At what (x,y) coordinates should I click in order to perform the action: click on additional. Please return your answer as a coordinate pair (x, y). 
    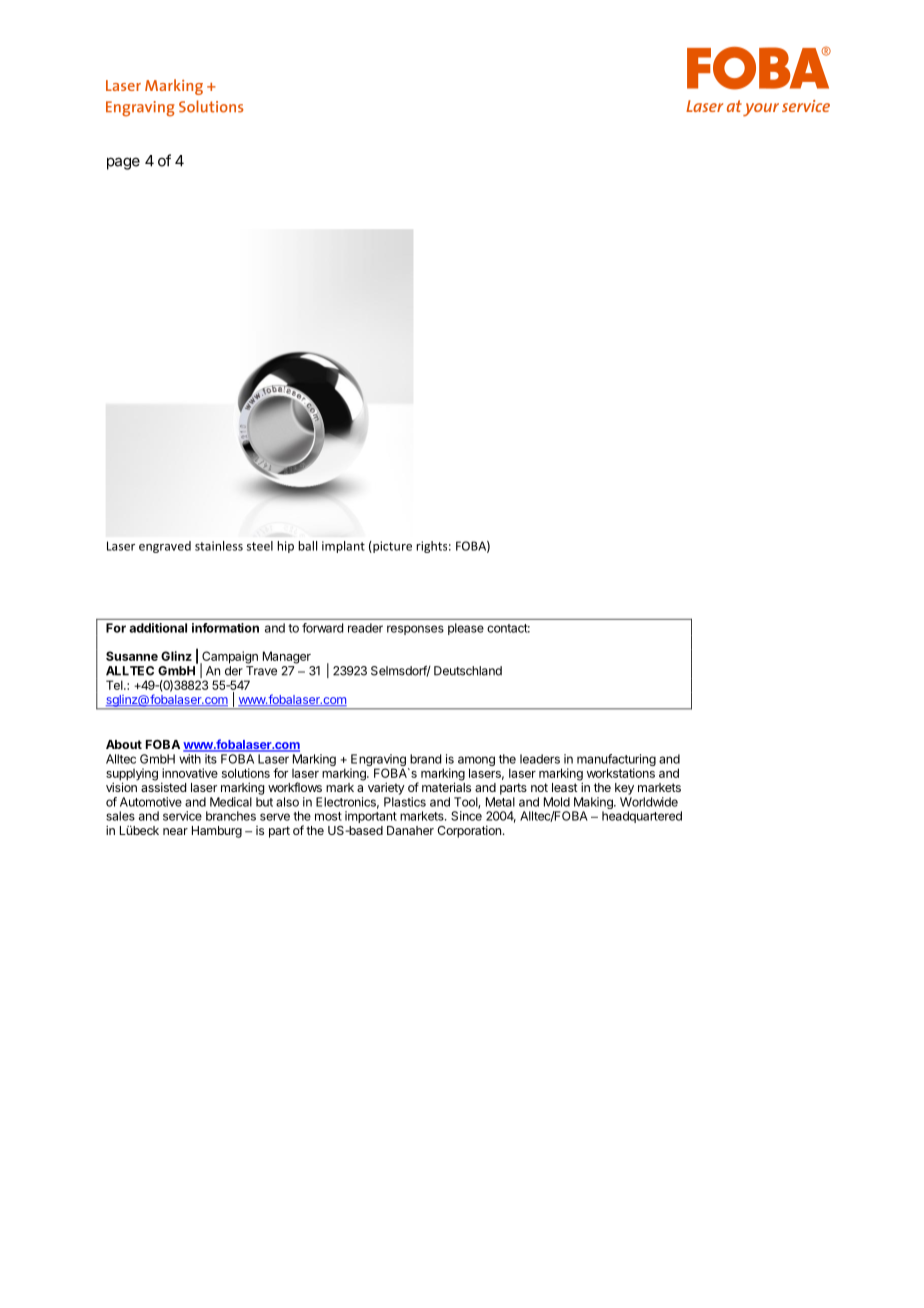
    Looking at the image, I should click on (158, 628).
